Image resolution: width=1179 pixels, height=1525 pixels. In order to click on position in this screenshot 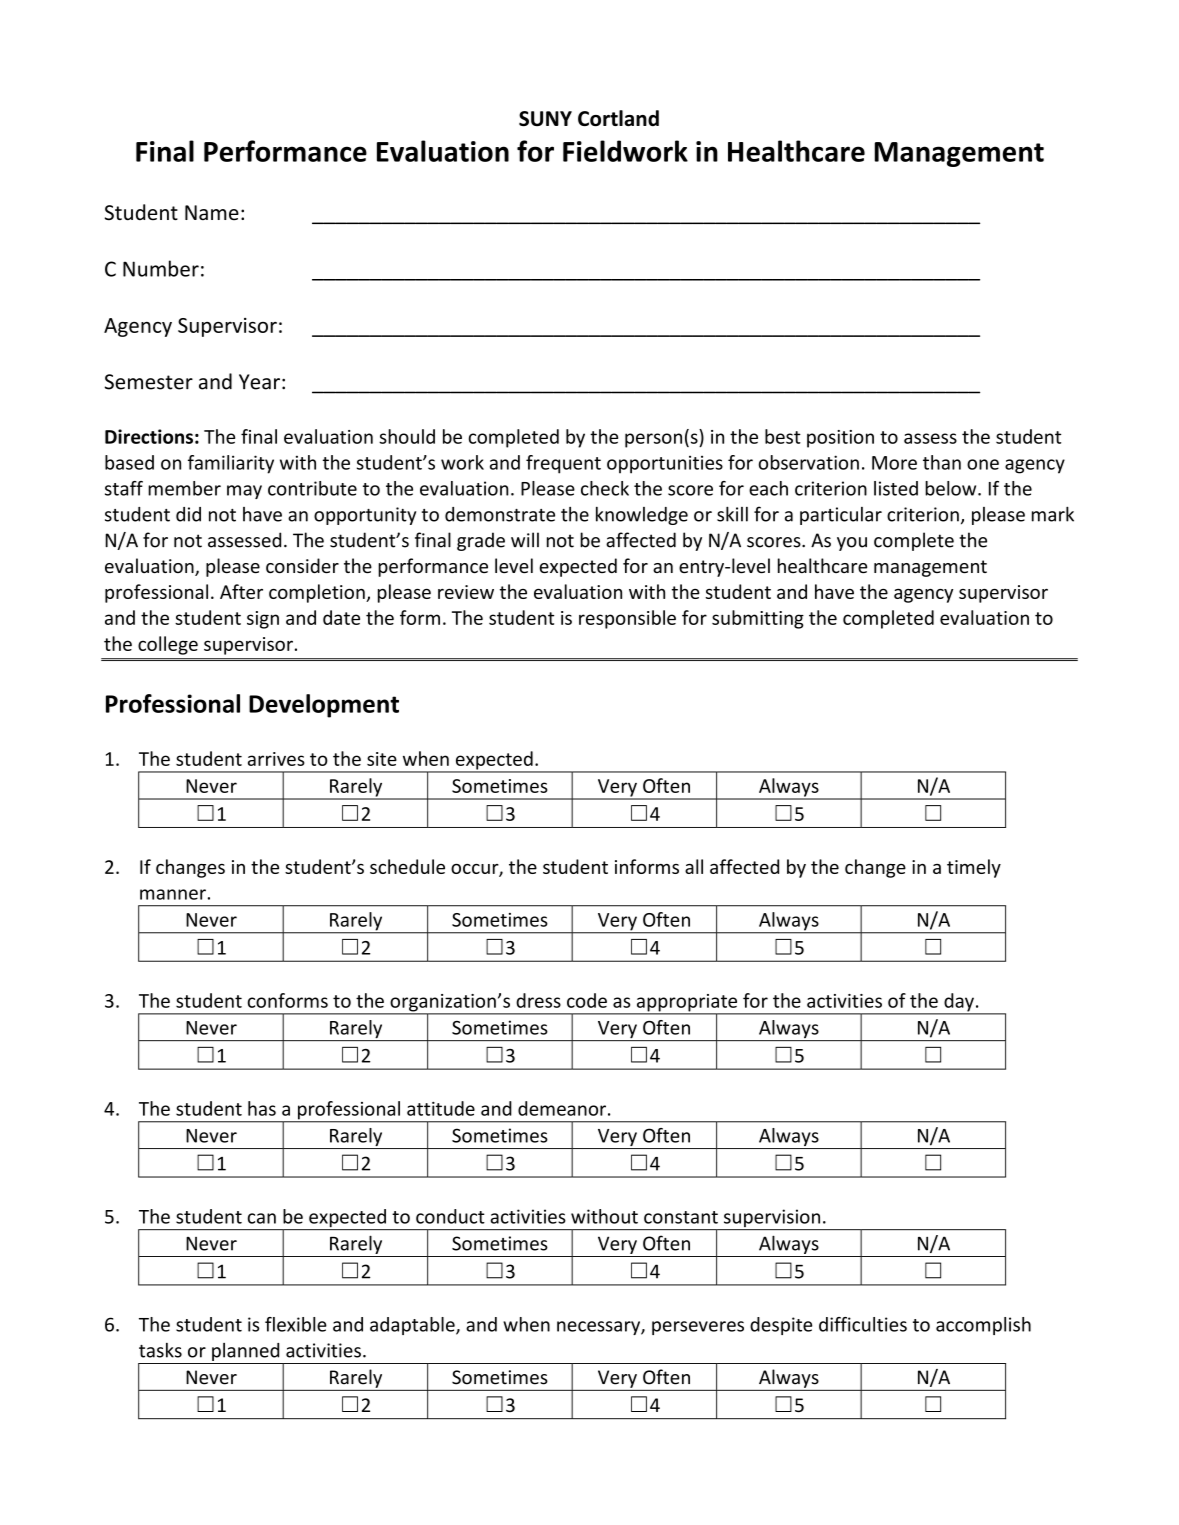, I will do `click(840, 439)`.
